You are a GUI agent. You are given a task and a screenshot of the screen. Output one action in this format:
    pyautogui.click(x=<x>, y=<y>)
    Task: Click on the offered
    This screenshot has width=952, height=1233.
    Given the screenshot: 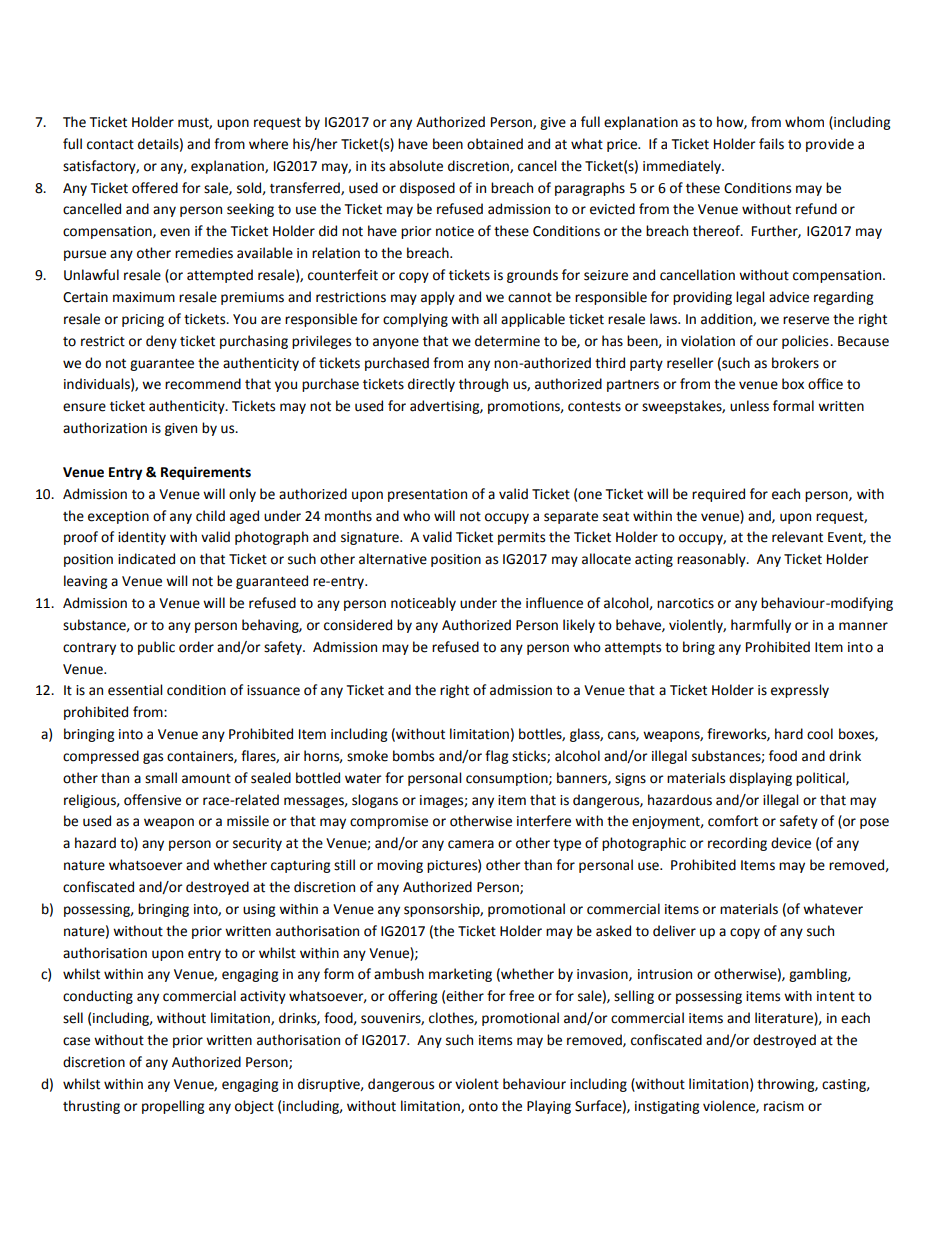 What is the action you would take?
    pyautogui.click(x=155, y=188)
